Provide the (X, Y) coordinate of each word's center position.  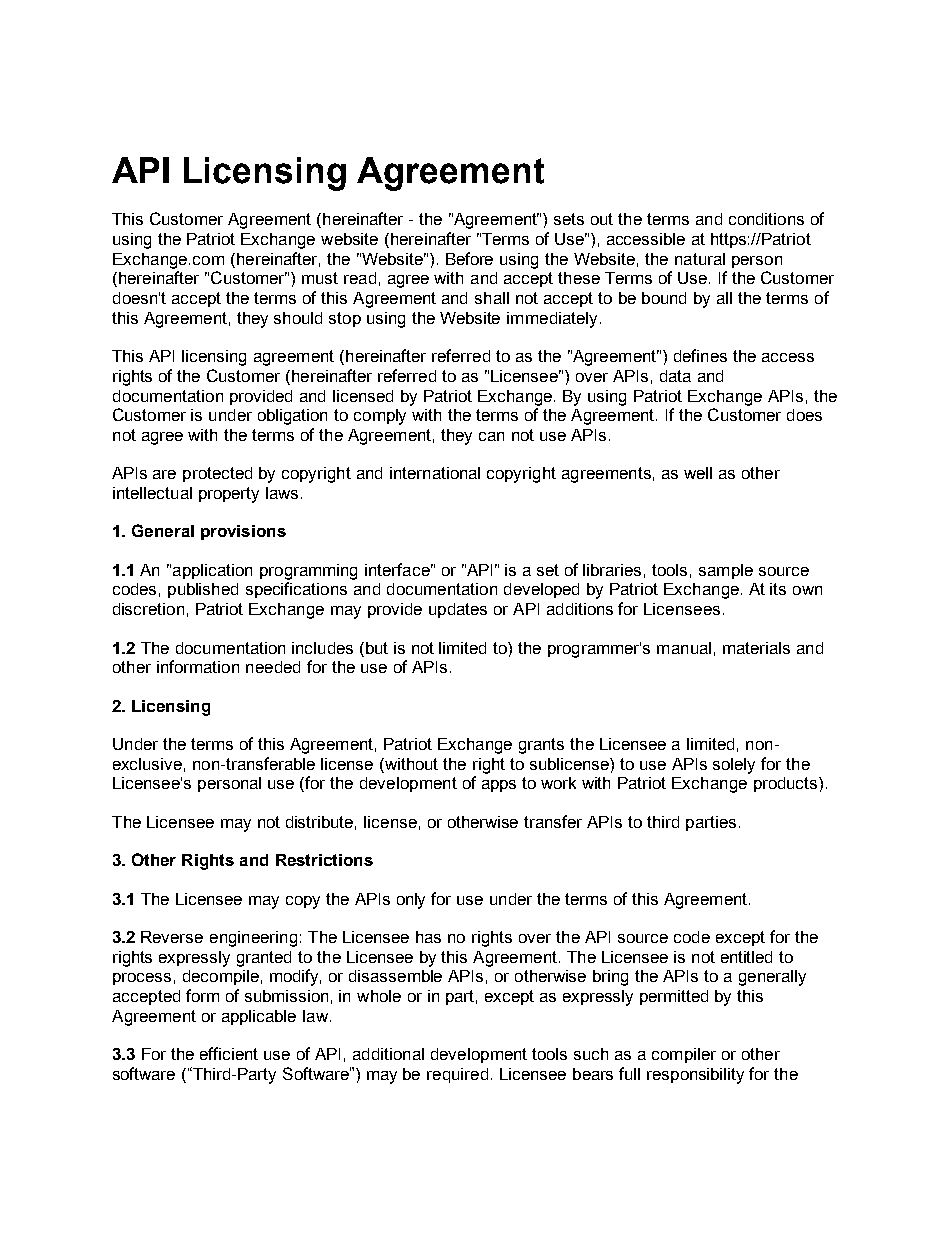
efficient (229, 1053)
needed (273, 667)
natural (700, 259)
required (457, 1075)
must (320, 278)
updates (458, 610)
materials (756, 648)
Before (469, 258)
